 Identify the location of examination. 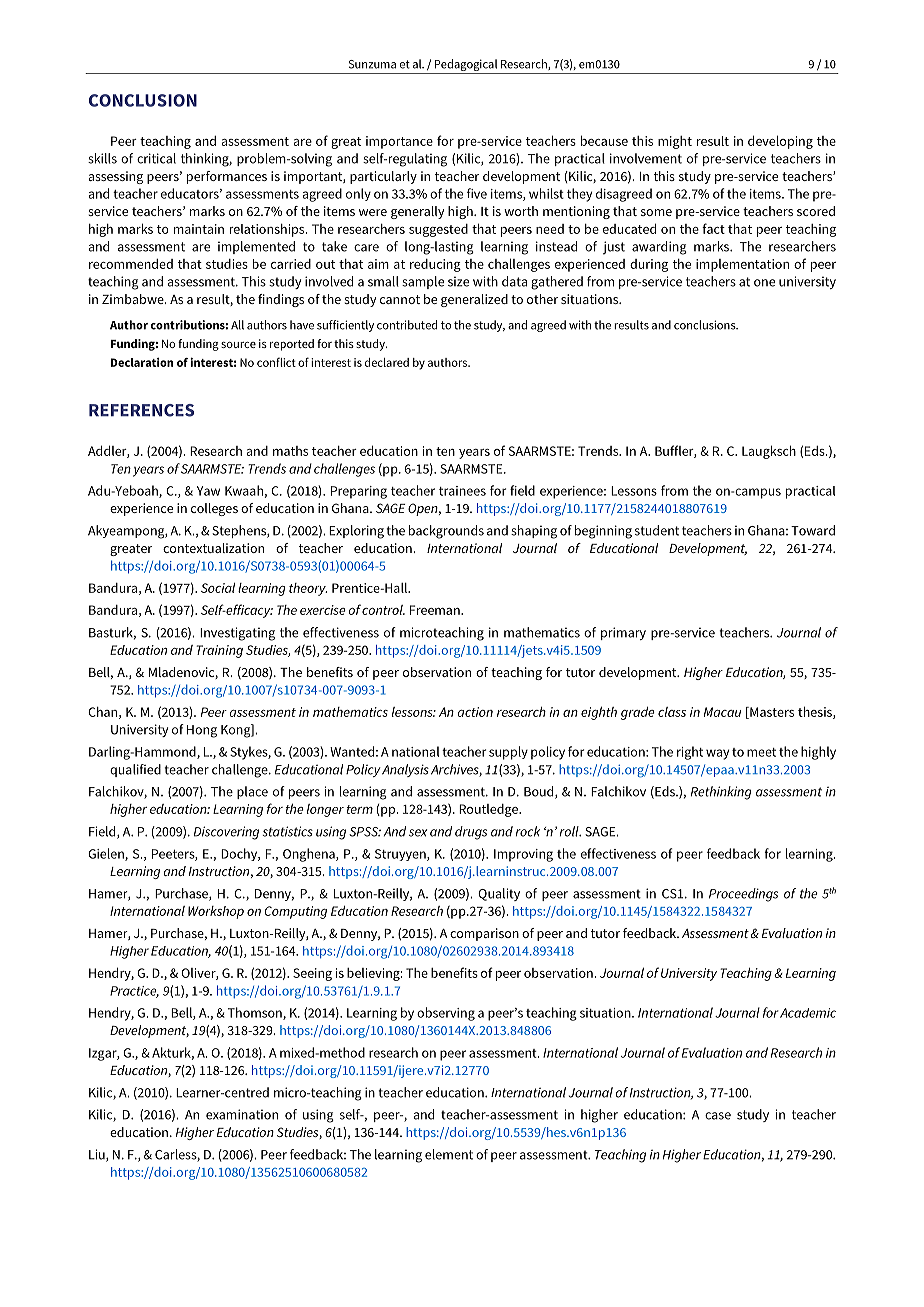
(242, 1114).
